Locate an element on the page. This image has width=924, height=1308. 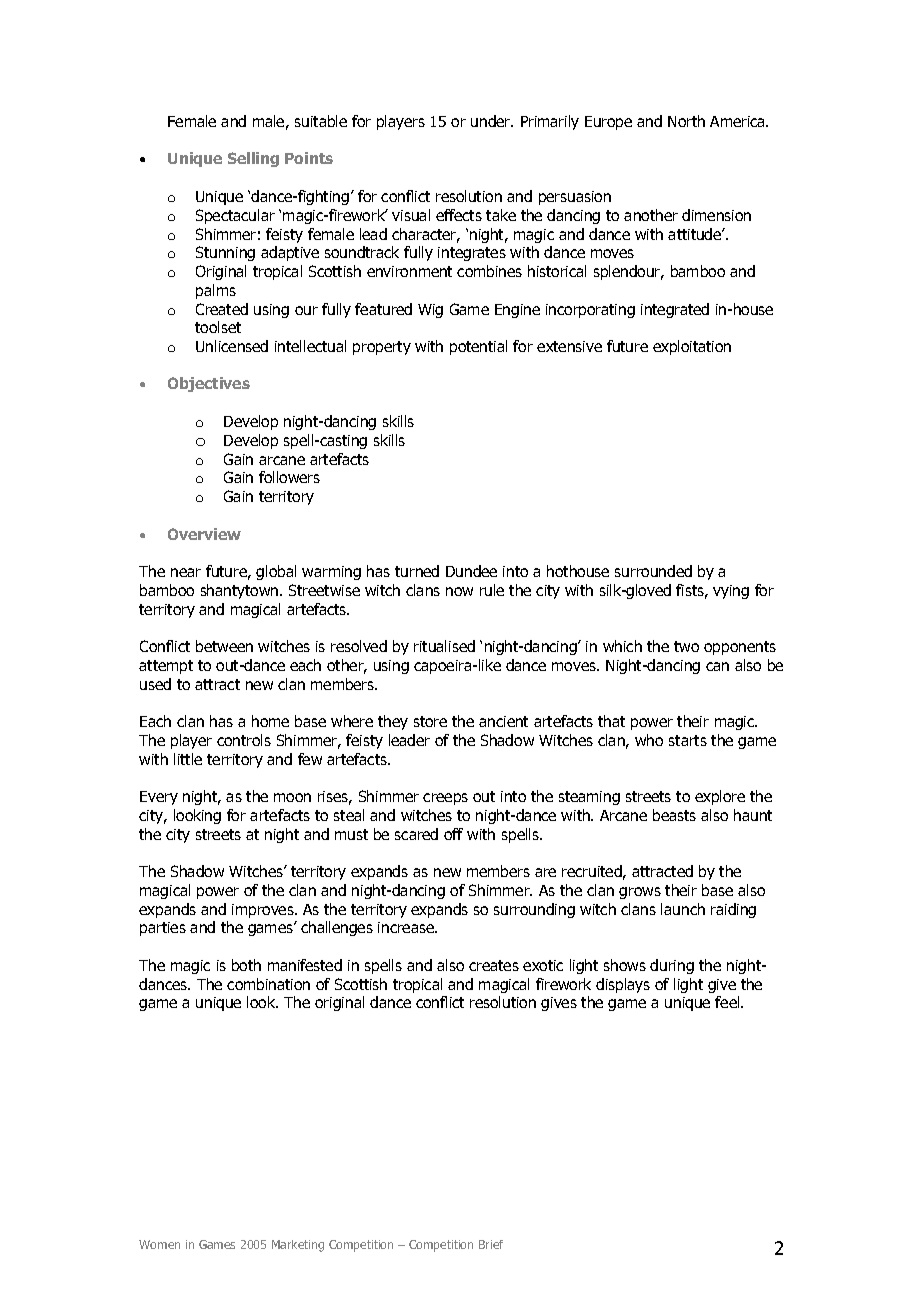
Objectives is located at coordinates (209, 384).
